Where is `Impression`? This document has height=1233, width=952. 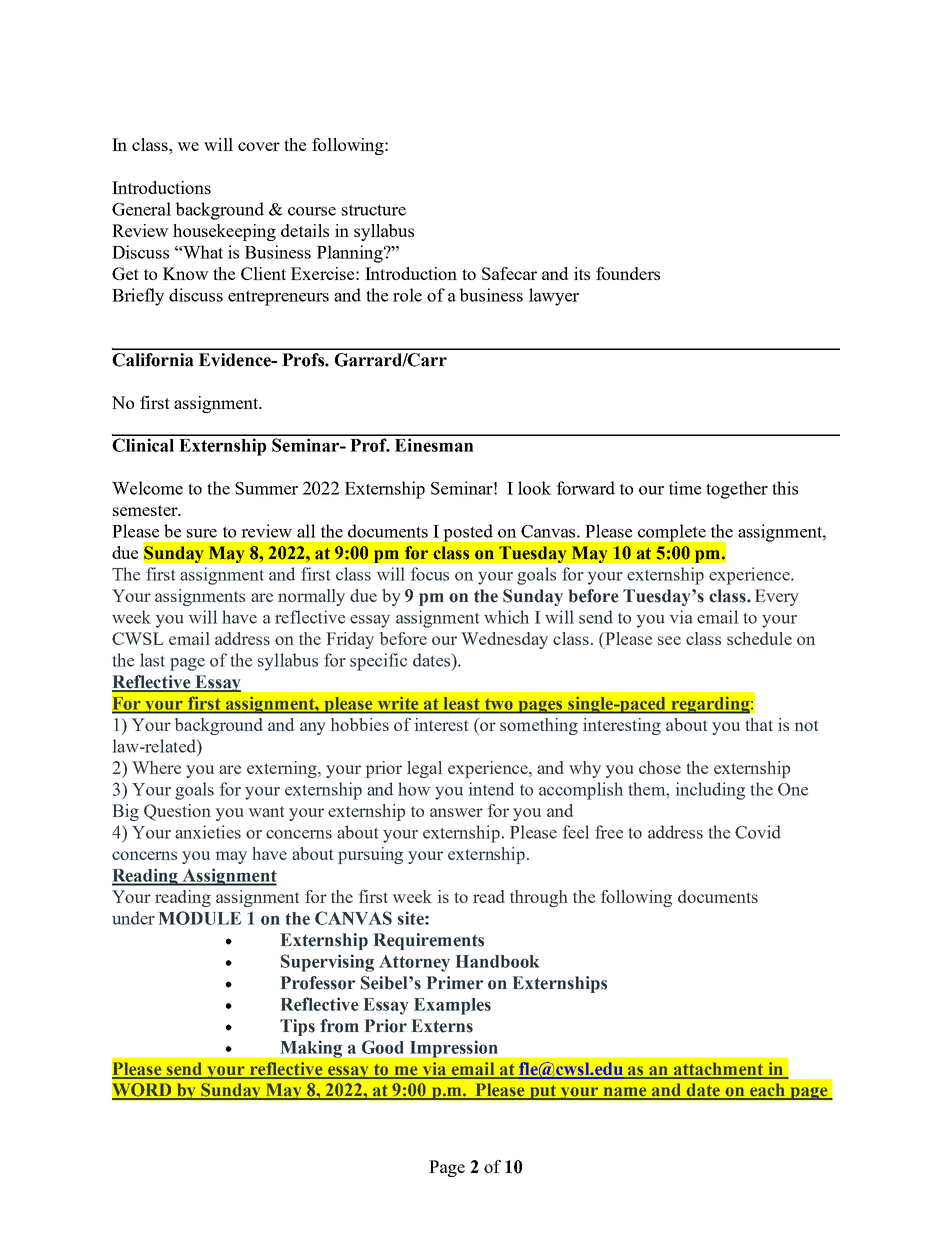 Impression is located at coordinates (454, 1049).
